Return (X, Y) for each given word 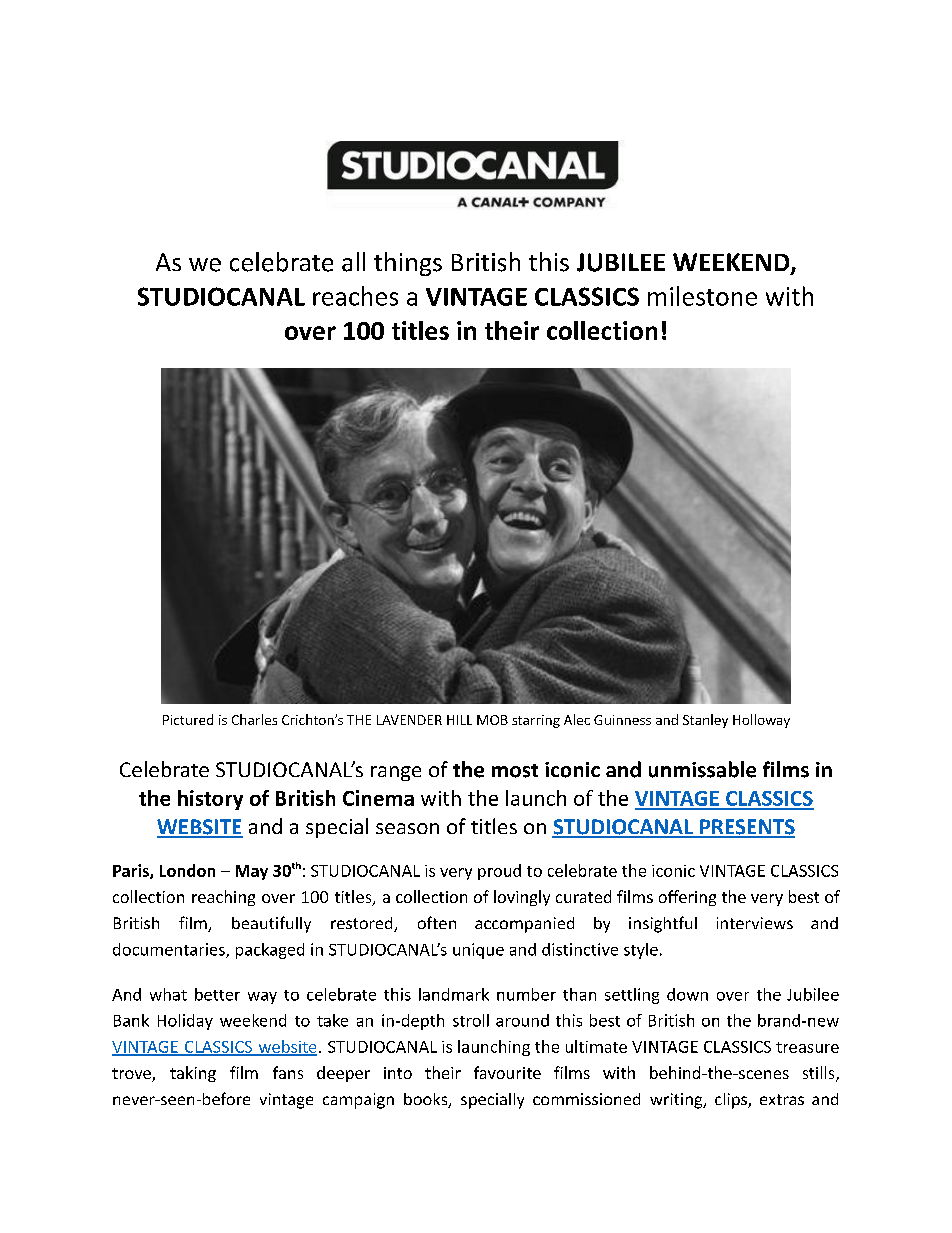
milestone (702, 296)
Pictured (188, 719)
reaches (355, 296)
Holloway (761, 721)
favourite (507, 1072)
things (408, 264)
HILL (459, 720)
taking (193, 1074)
